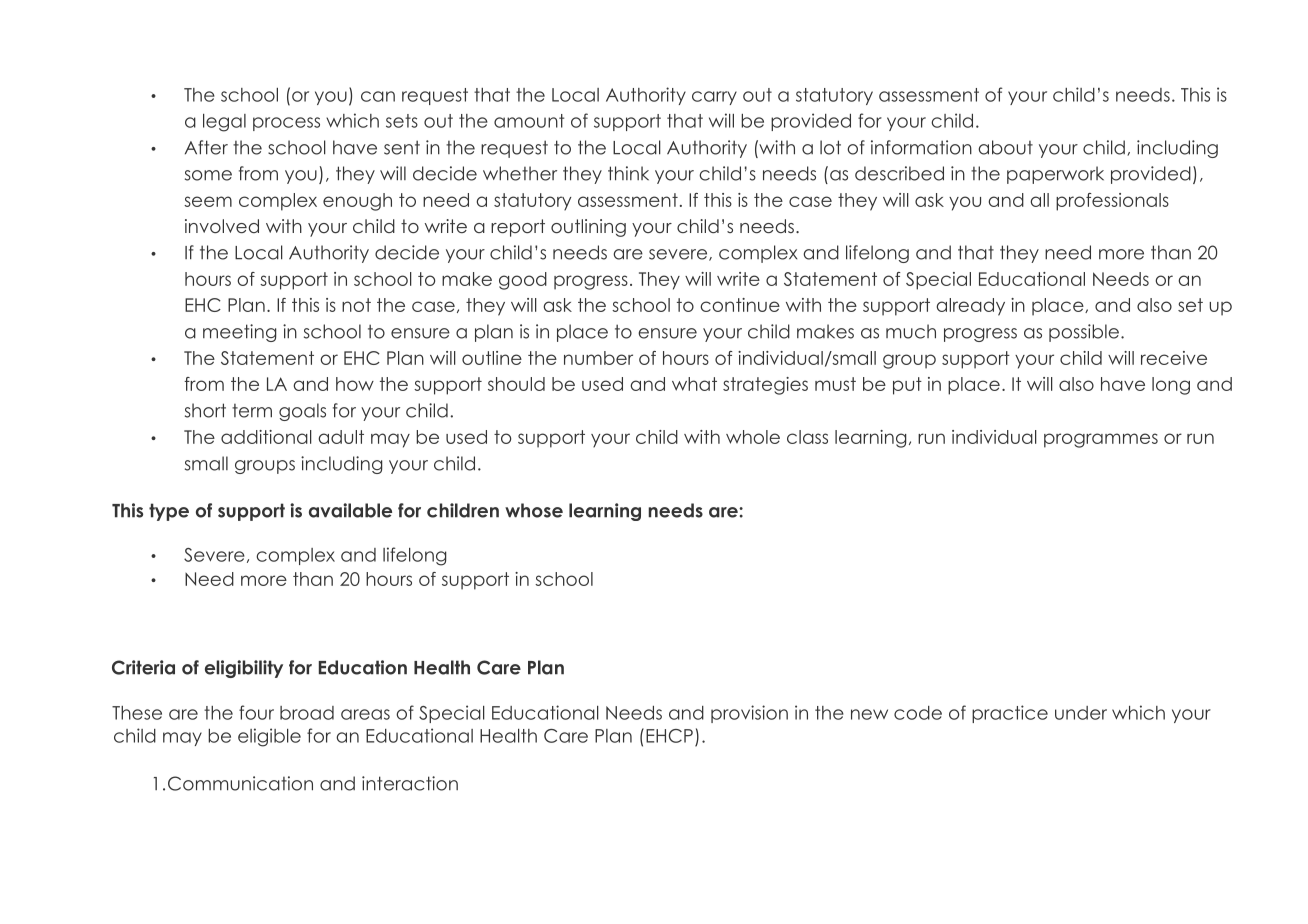 The height and width of the screenshot is (924, 1308). I want to click on about, so click(1005, 147).
